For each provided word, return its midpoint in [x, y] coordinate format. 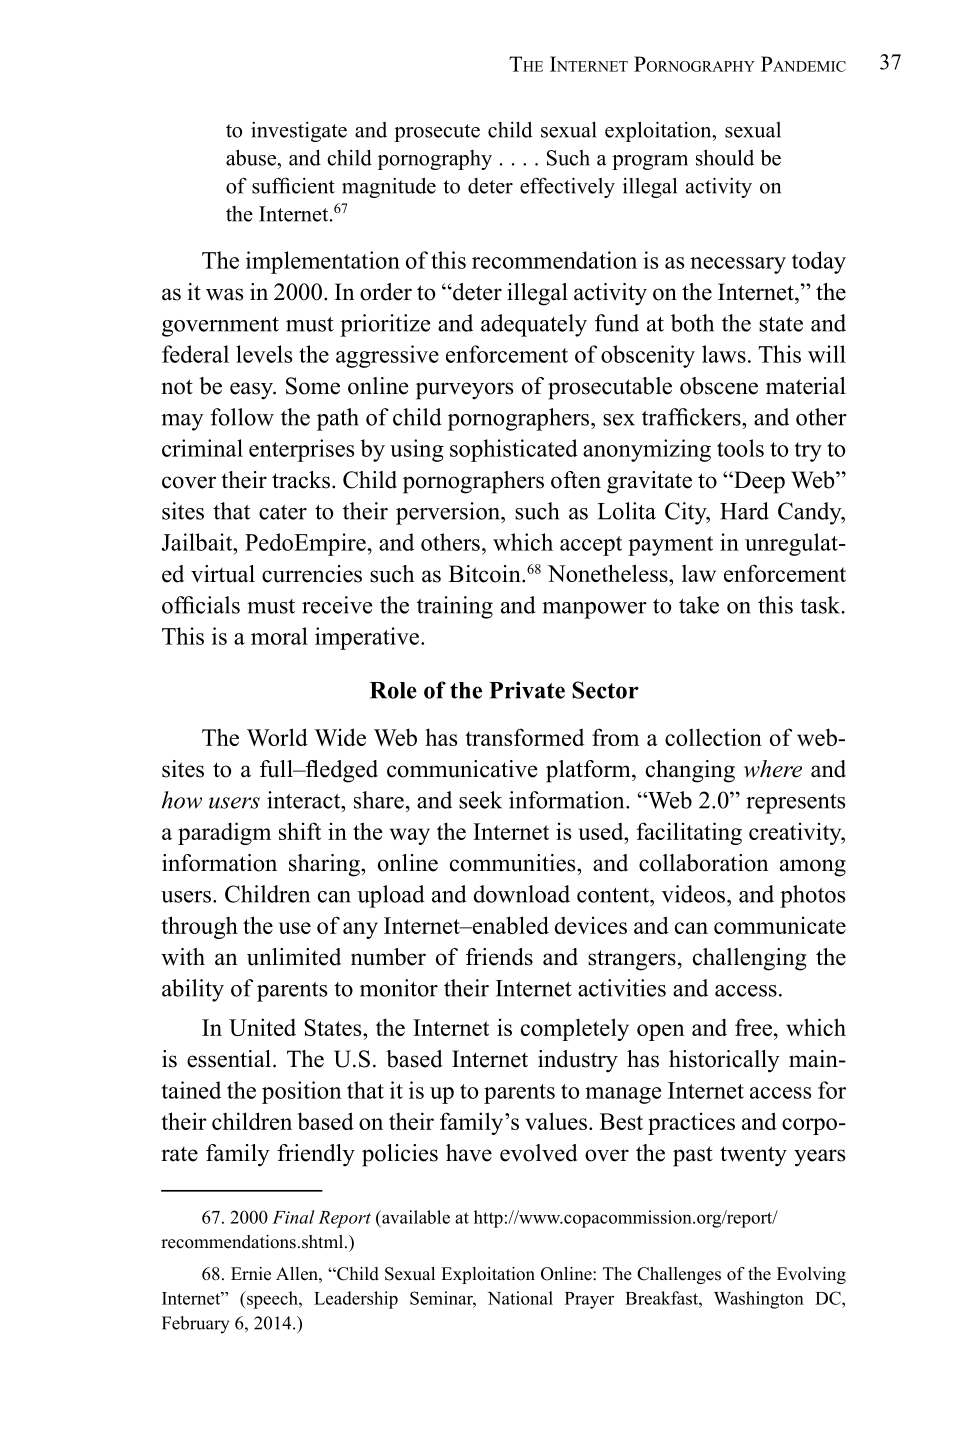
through [199, 927]
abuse [252, 157]
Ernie [251, 1274]
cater [283, 512]
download [522, 894]
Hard [744, 511]
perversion [449, 513]
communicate [780, 925]
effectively [567, 187]
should [725, 157]
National [520, 1298]
